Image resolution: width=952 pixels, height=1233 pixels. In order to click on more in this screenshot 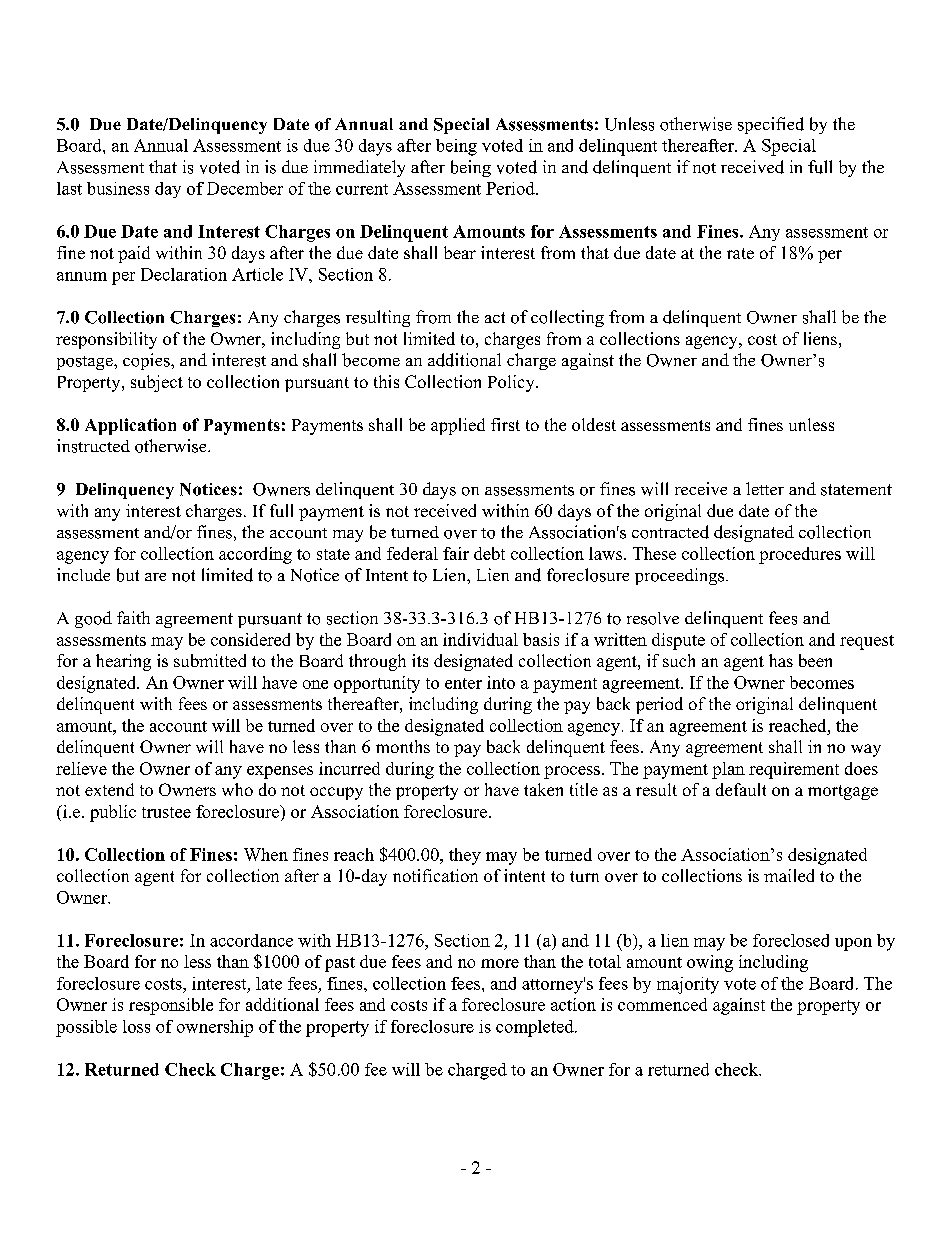, I will do `click(500, 963)`.
